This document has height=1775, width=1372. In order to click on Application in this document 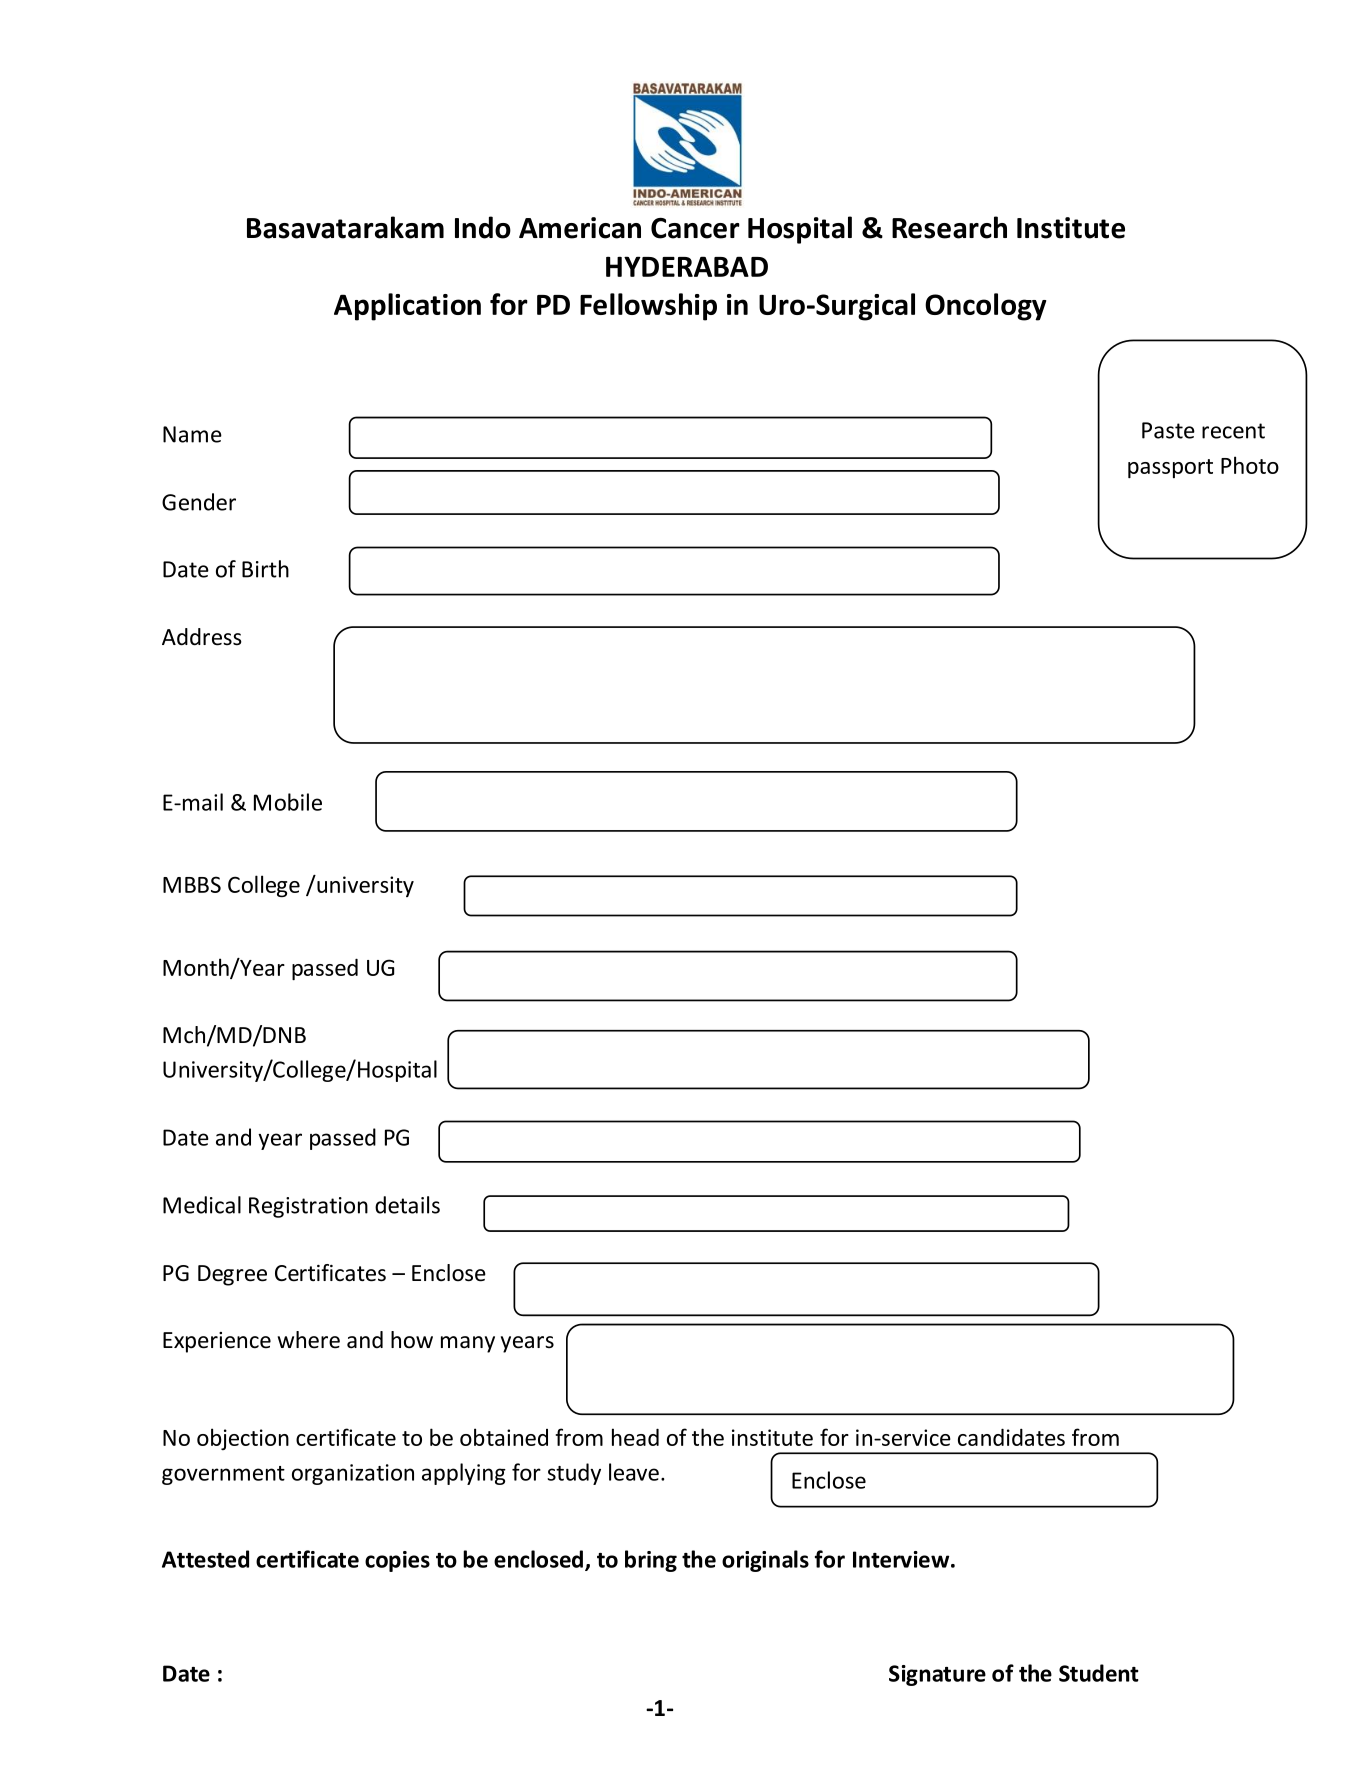, I will do `click(407, 307)`.
